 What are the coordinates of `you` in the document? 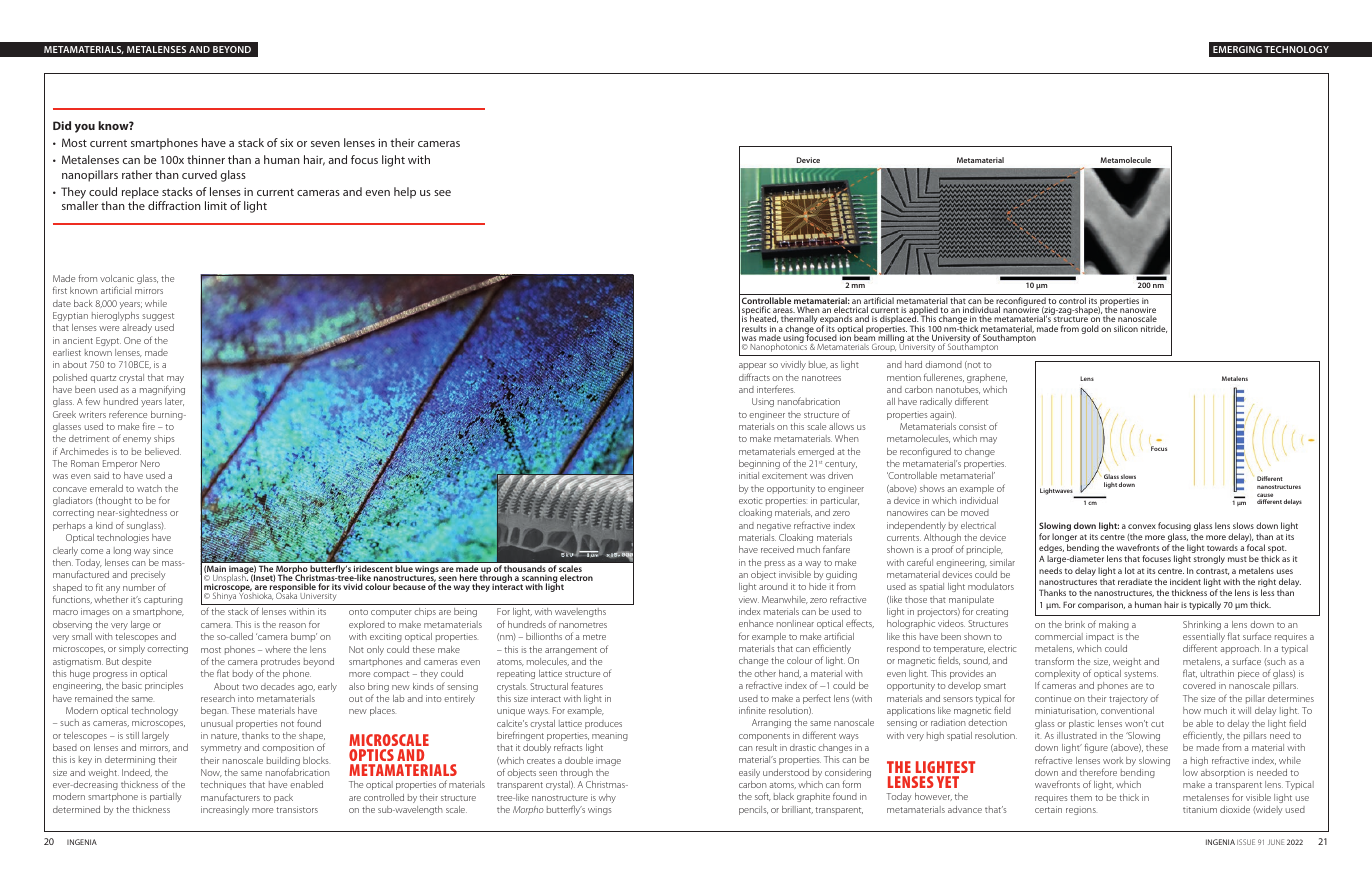 It's located at (85, 128).
